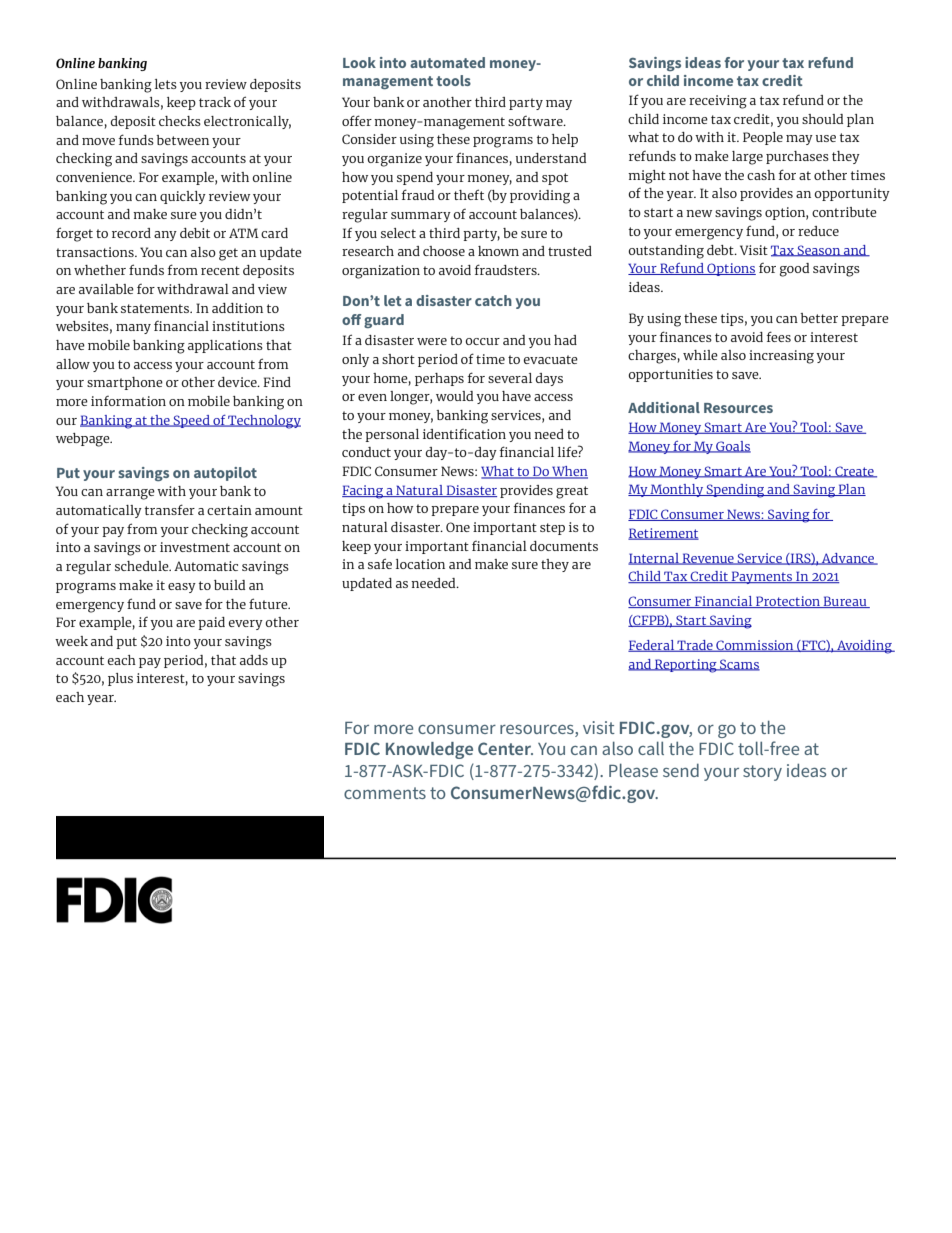 The width and height of the image is (952, 1233). Describe the element at coordinates (762, 773) in the image. I see `story` at that location.
